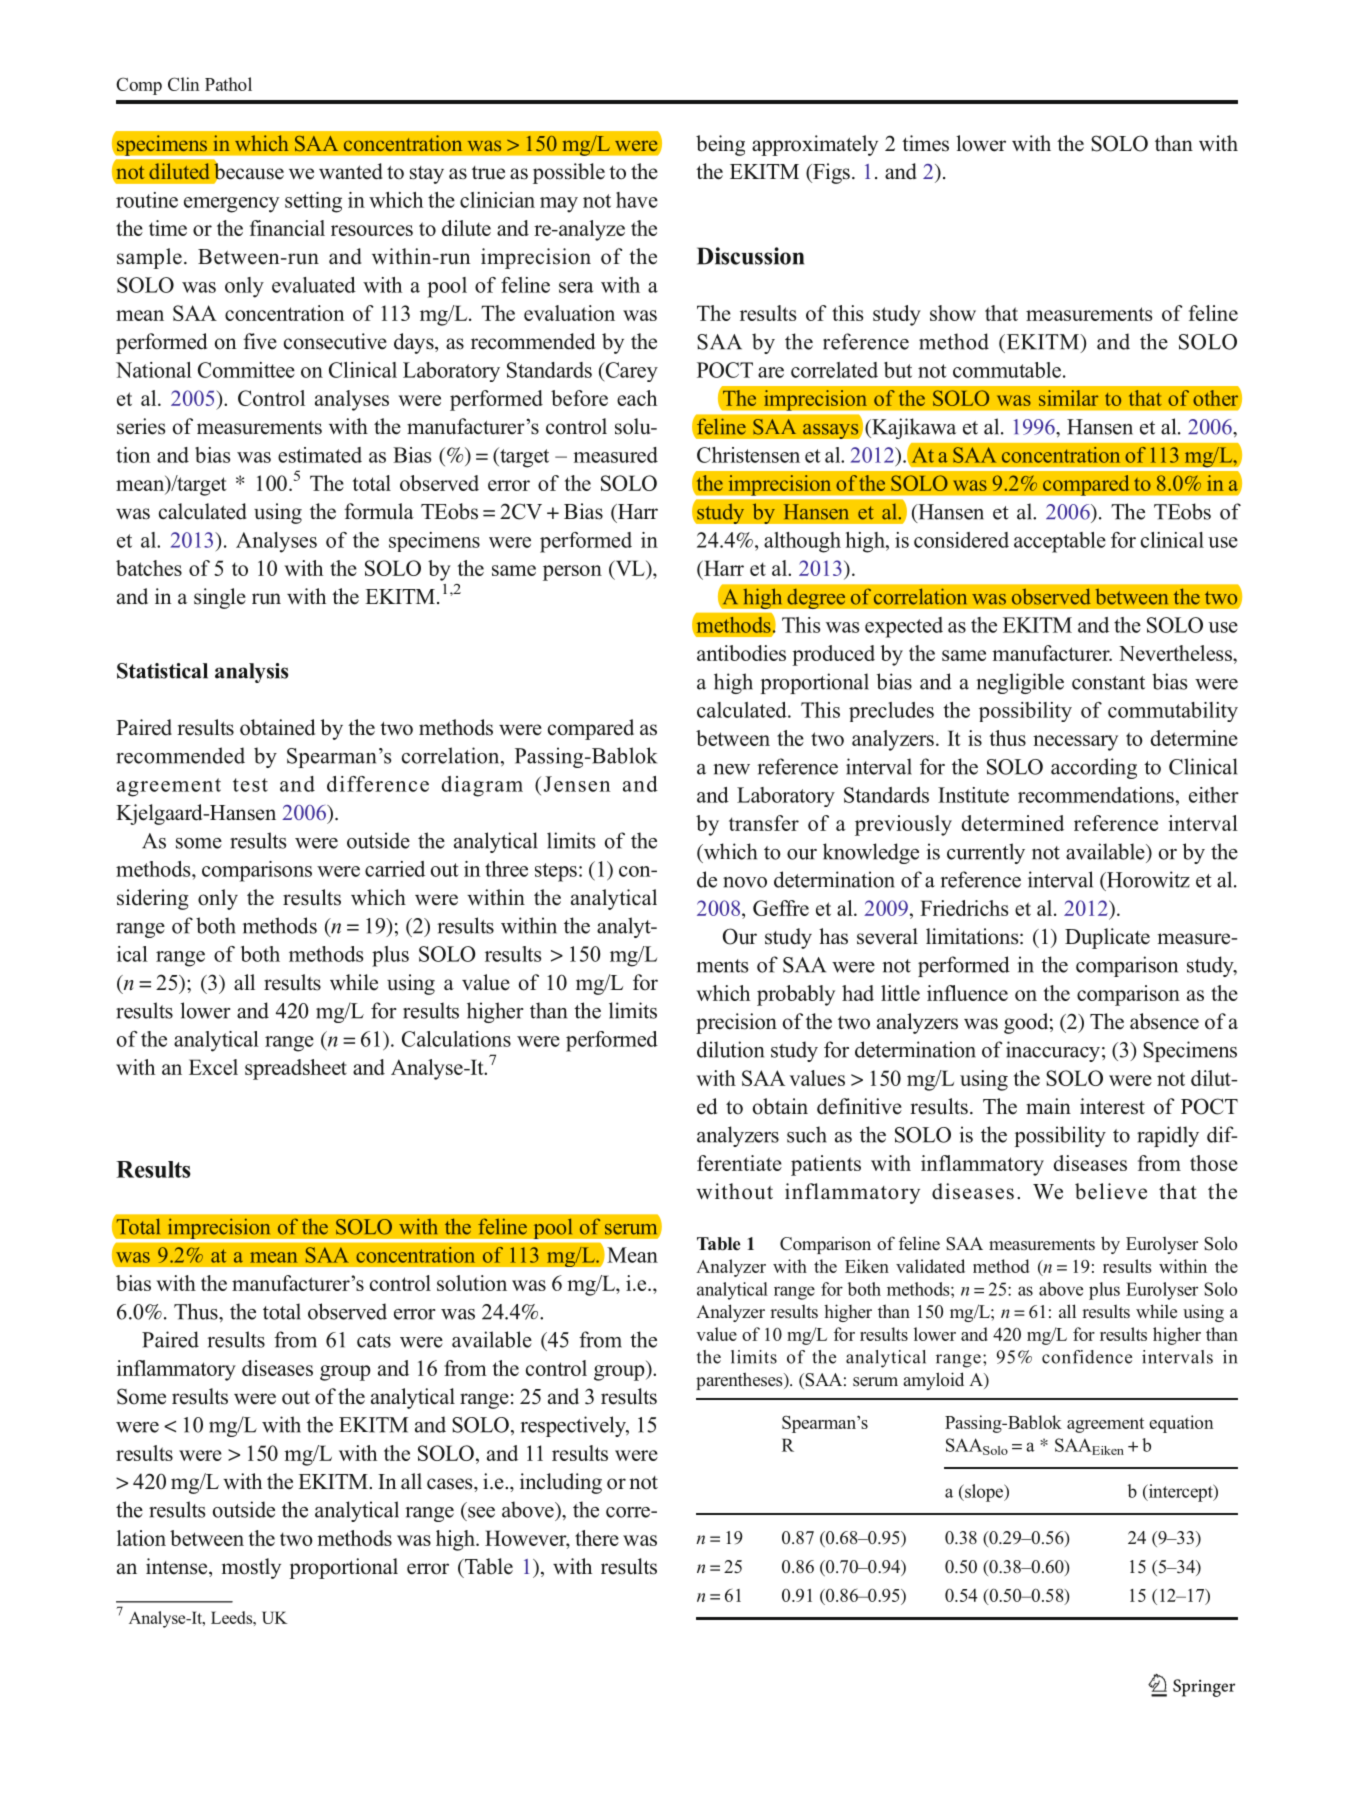 The image size is (1354, 1799). Describe the element at coordinates (720, 145) in the screenshot. I see `being` at that location.
